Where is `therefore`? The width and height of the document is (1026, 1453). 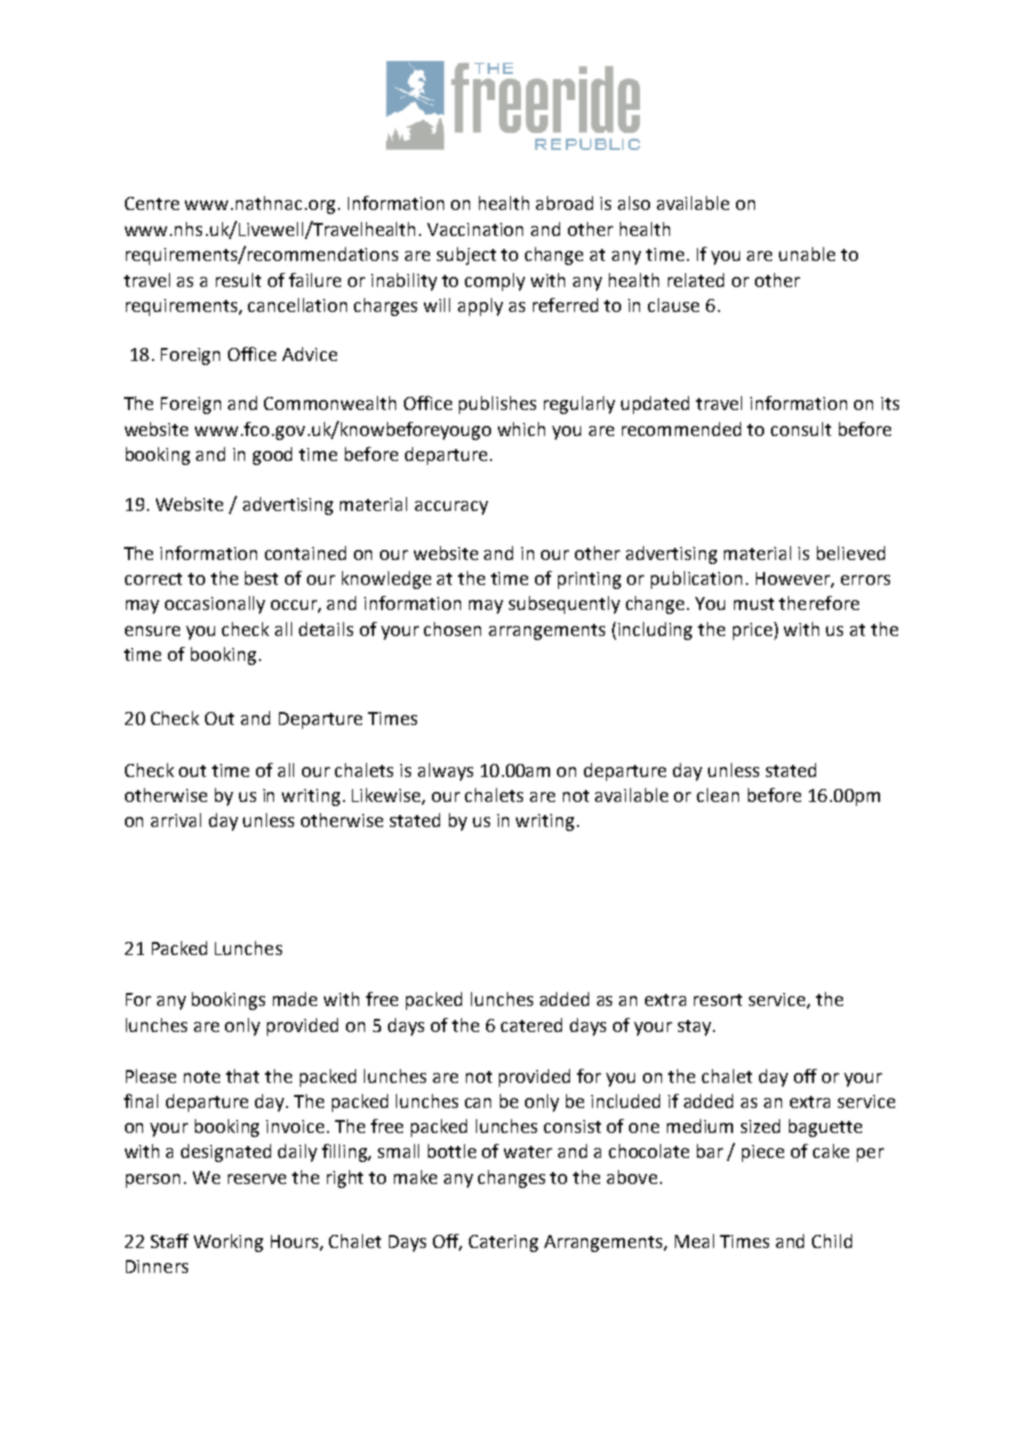 therefore is located at coordinates (819, 603).
